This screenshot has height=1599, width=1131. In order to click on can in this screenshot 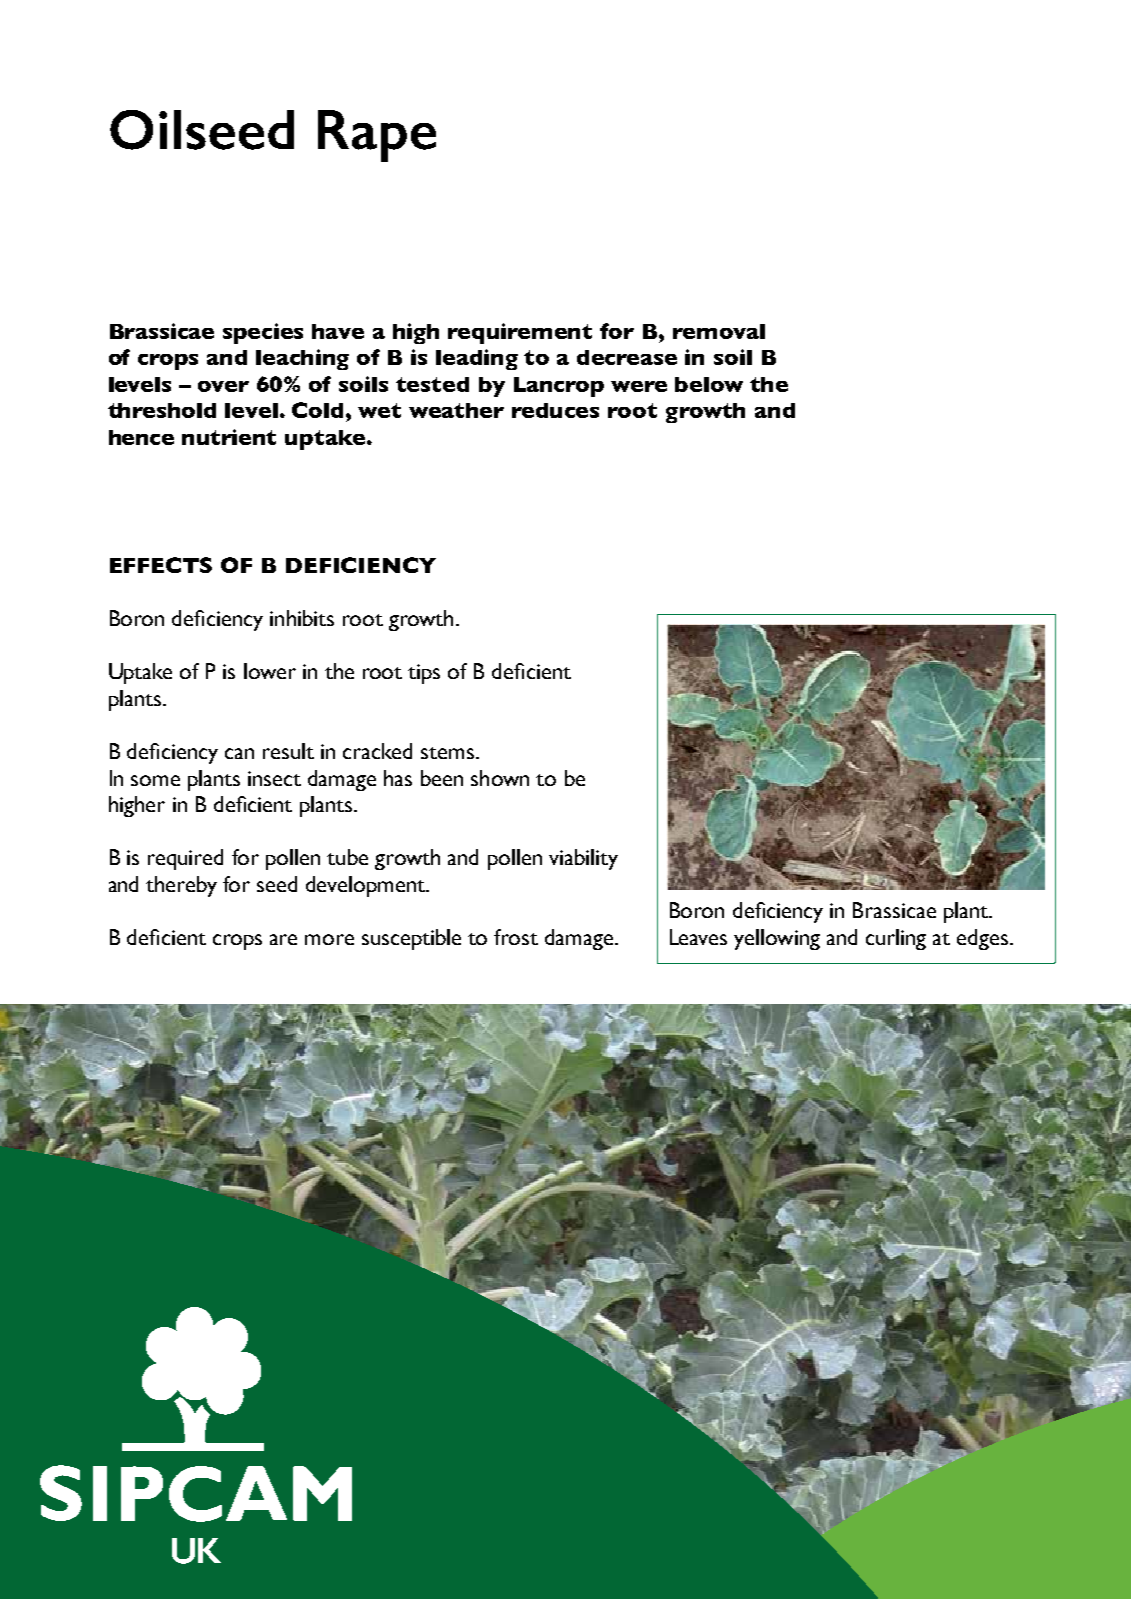, I will do `click(239, 753)`.
